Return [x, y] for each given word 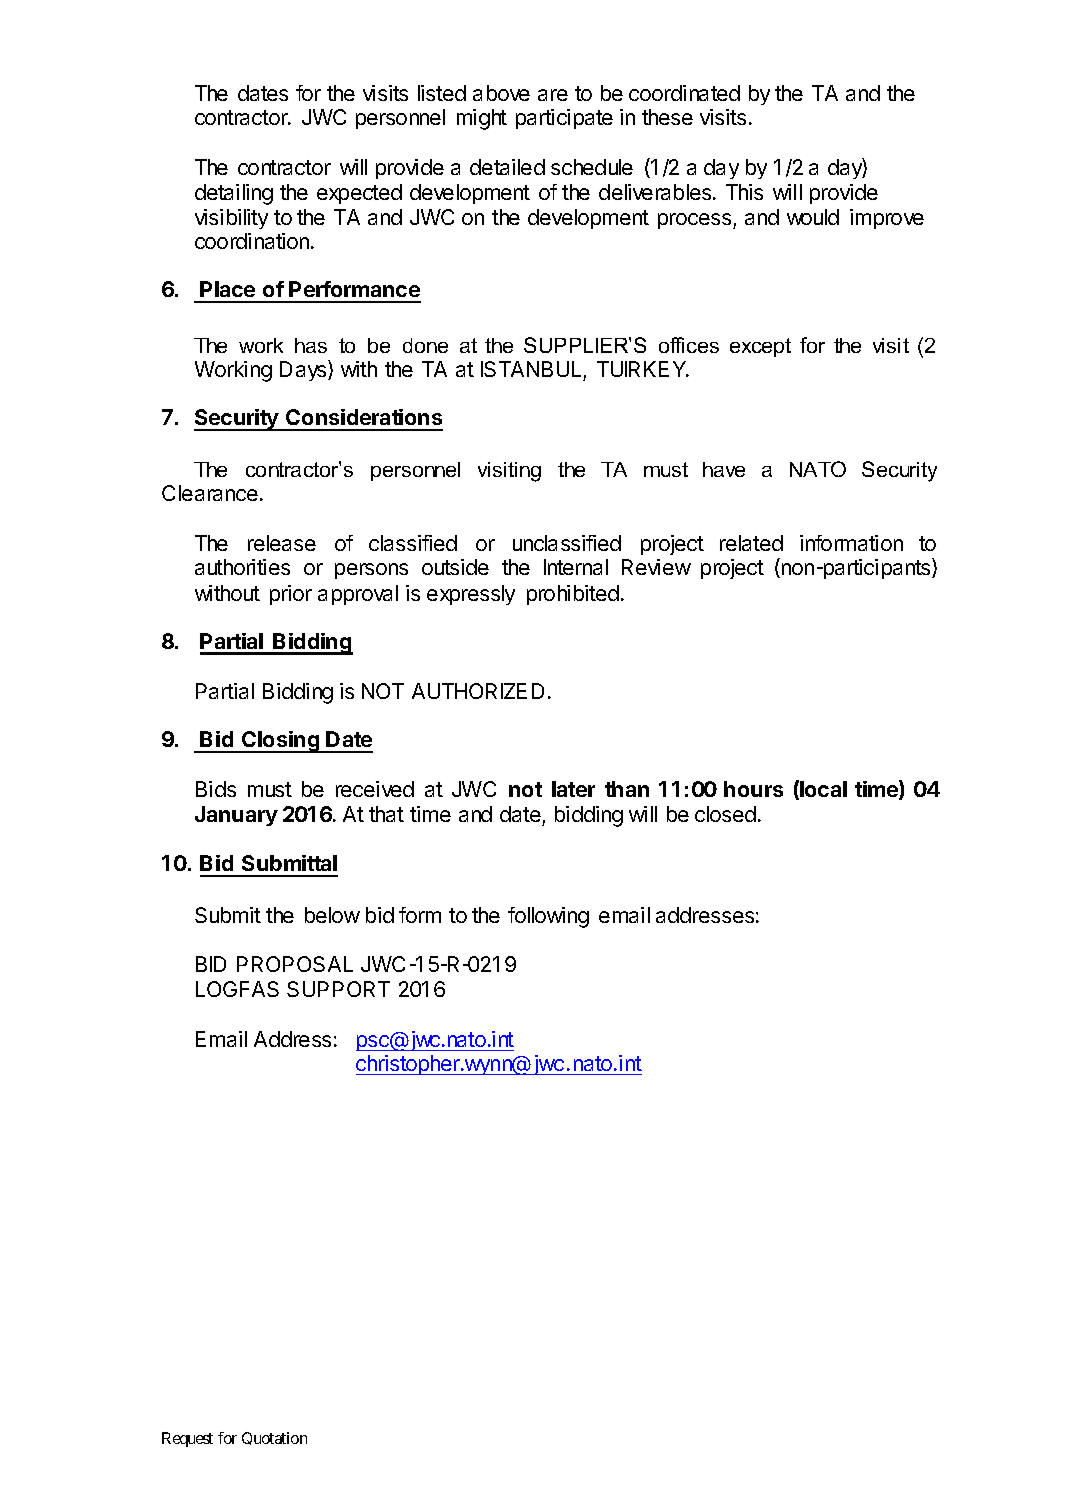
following [548, 917]
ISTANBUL [531, 369]
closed [725, 814]
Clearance [210, 493]
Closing [280, 742]
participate [564, 119]
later [573, 789]
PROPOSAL [295, 964]
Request [187, 1439]
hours [753, 789]
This [744, 192]
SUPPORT [338, 989]
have [724, 469]
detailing [234, 194]
